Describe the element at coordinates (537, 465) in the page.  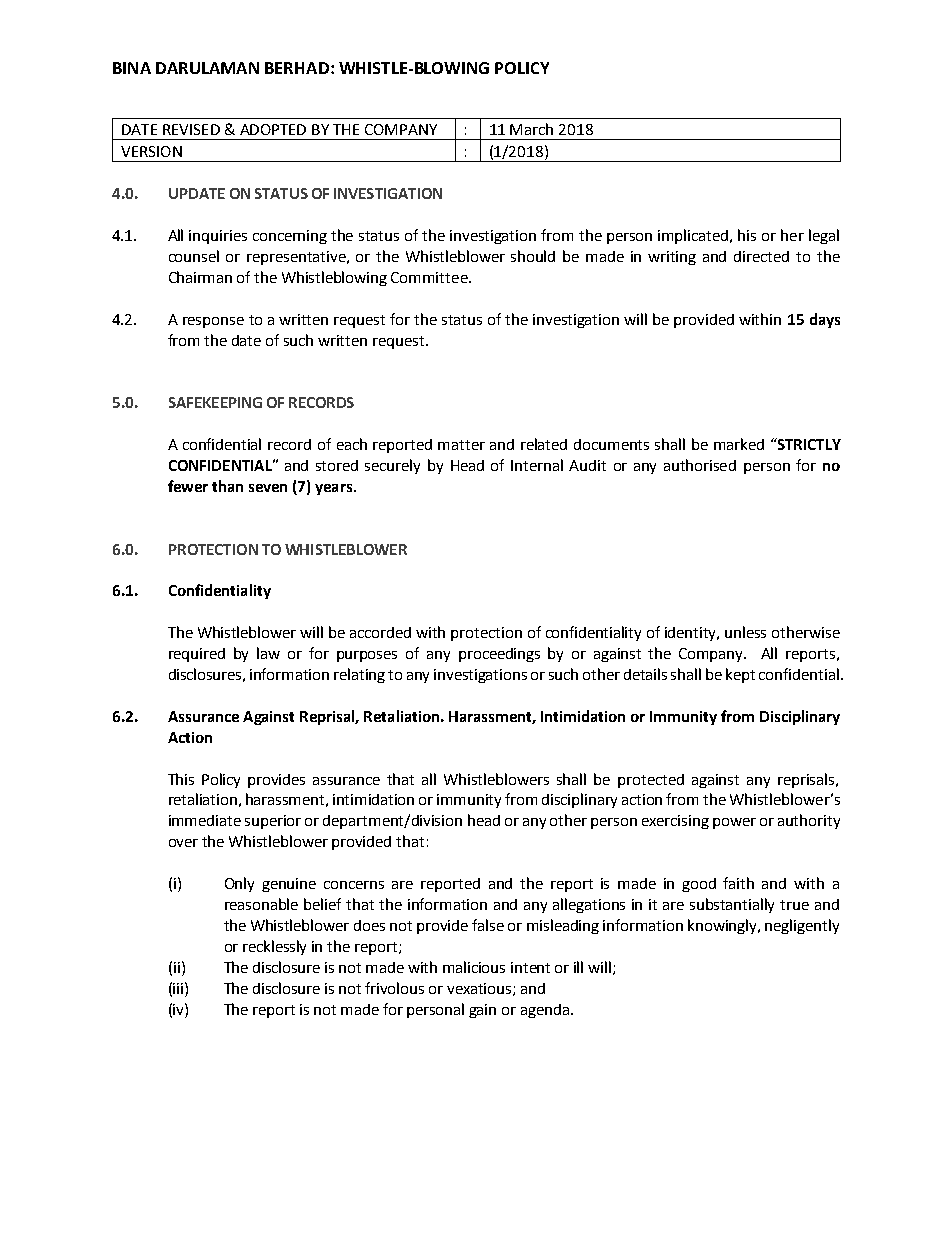
I see `Internal` at that location.
